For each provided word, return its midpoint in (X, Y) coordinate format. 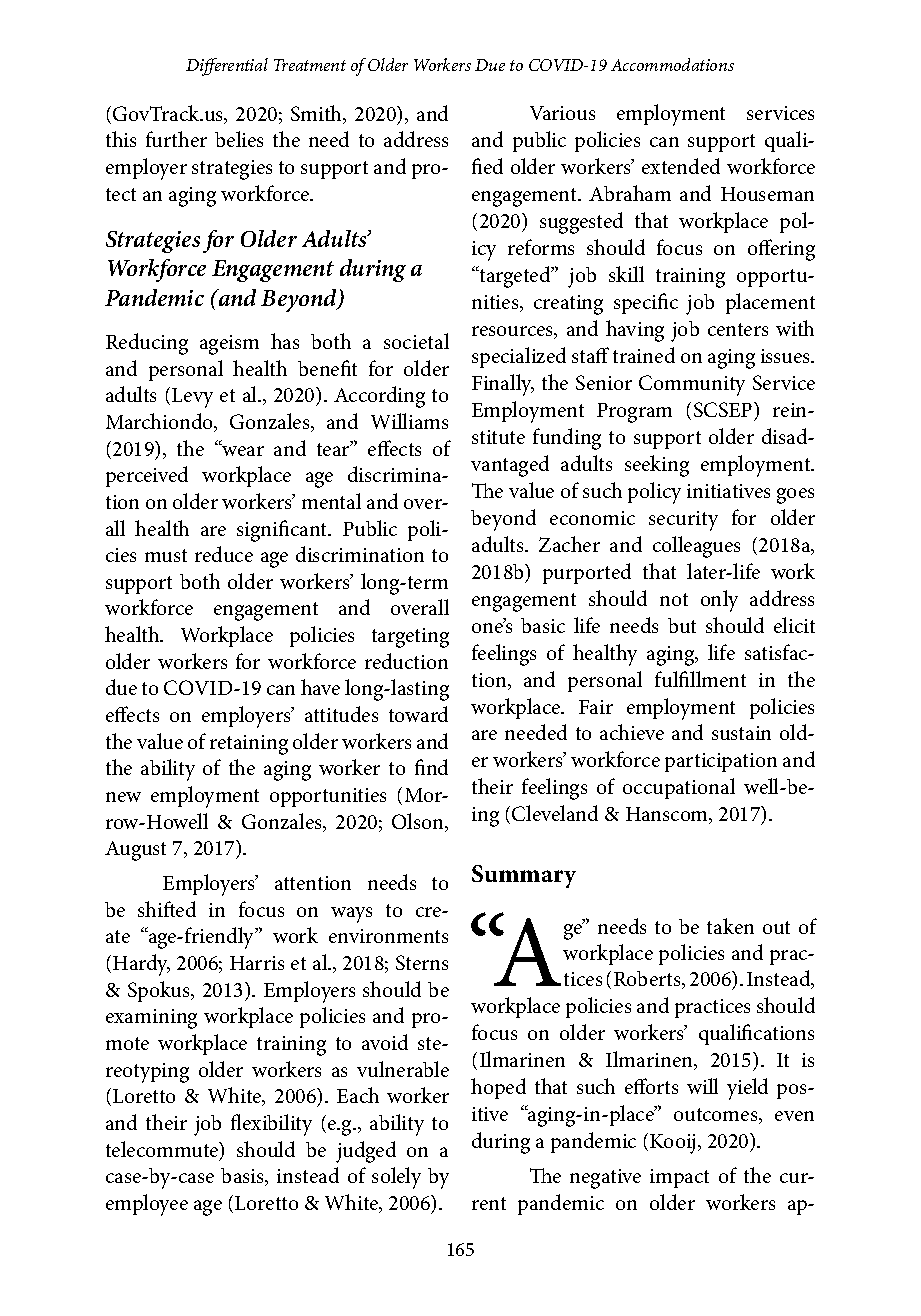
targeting (410, 638)
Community (692, 385)
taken (730, 926)
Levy (192, 398)
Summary (524, 876)
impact (679, 1178)
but (682, 625)
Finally (503, 385)
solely (396, 1178)
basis (243, 1177)
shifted (167, 909)
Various (562, 113)
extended (681, 166)
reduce (224, 554)
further (176, 139)
